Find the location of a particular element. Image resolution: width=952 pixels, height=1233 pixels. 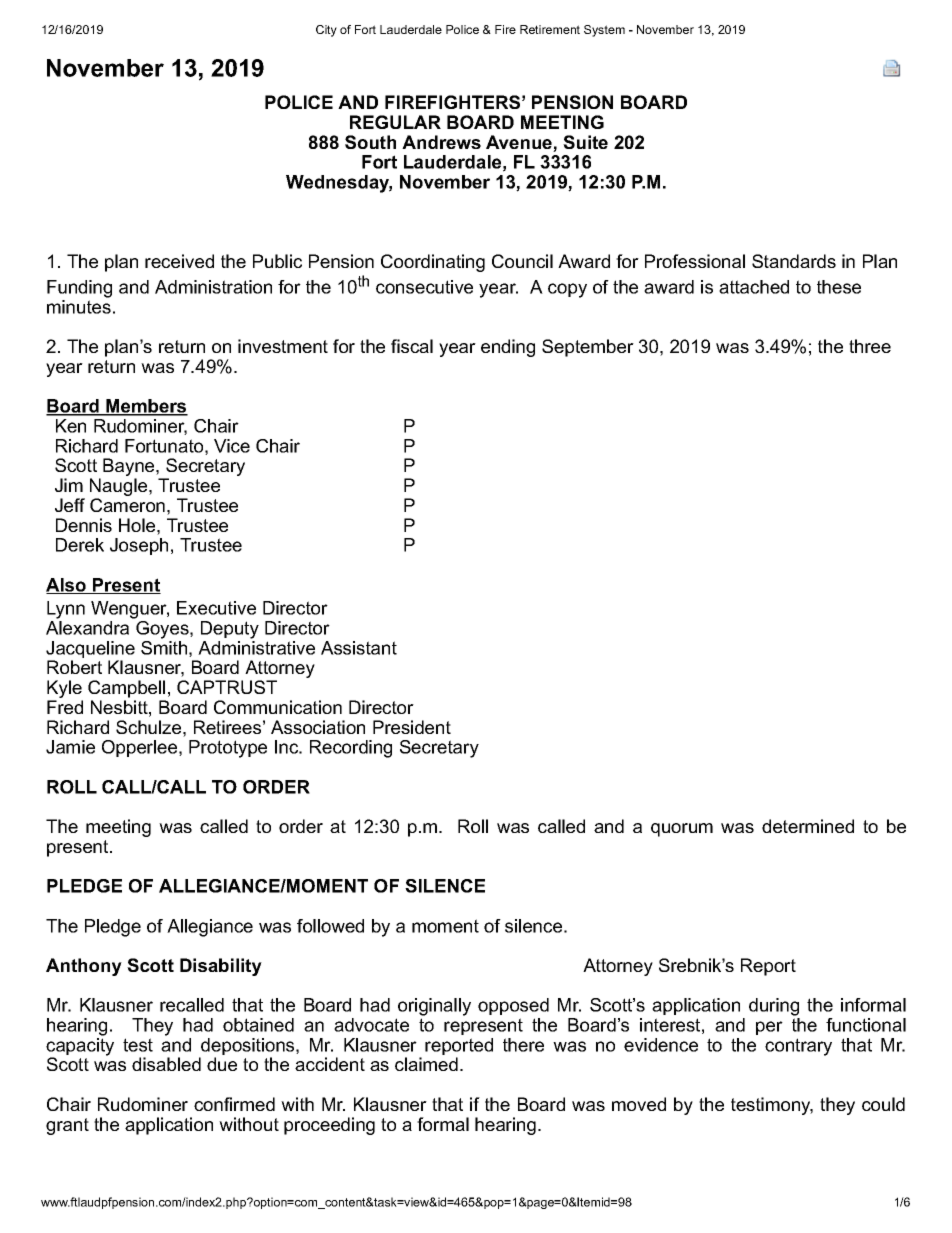

Members is located at coordinates (146, 407).
